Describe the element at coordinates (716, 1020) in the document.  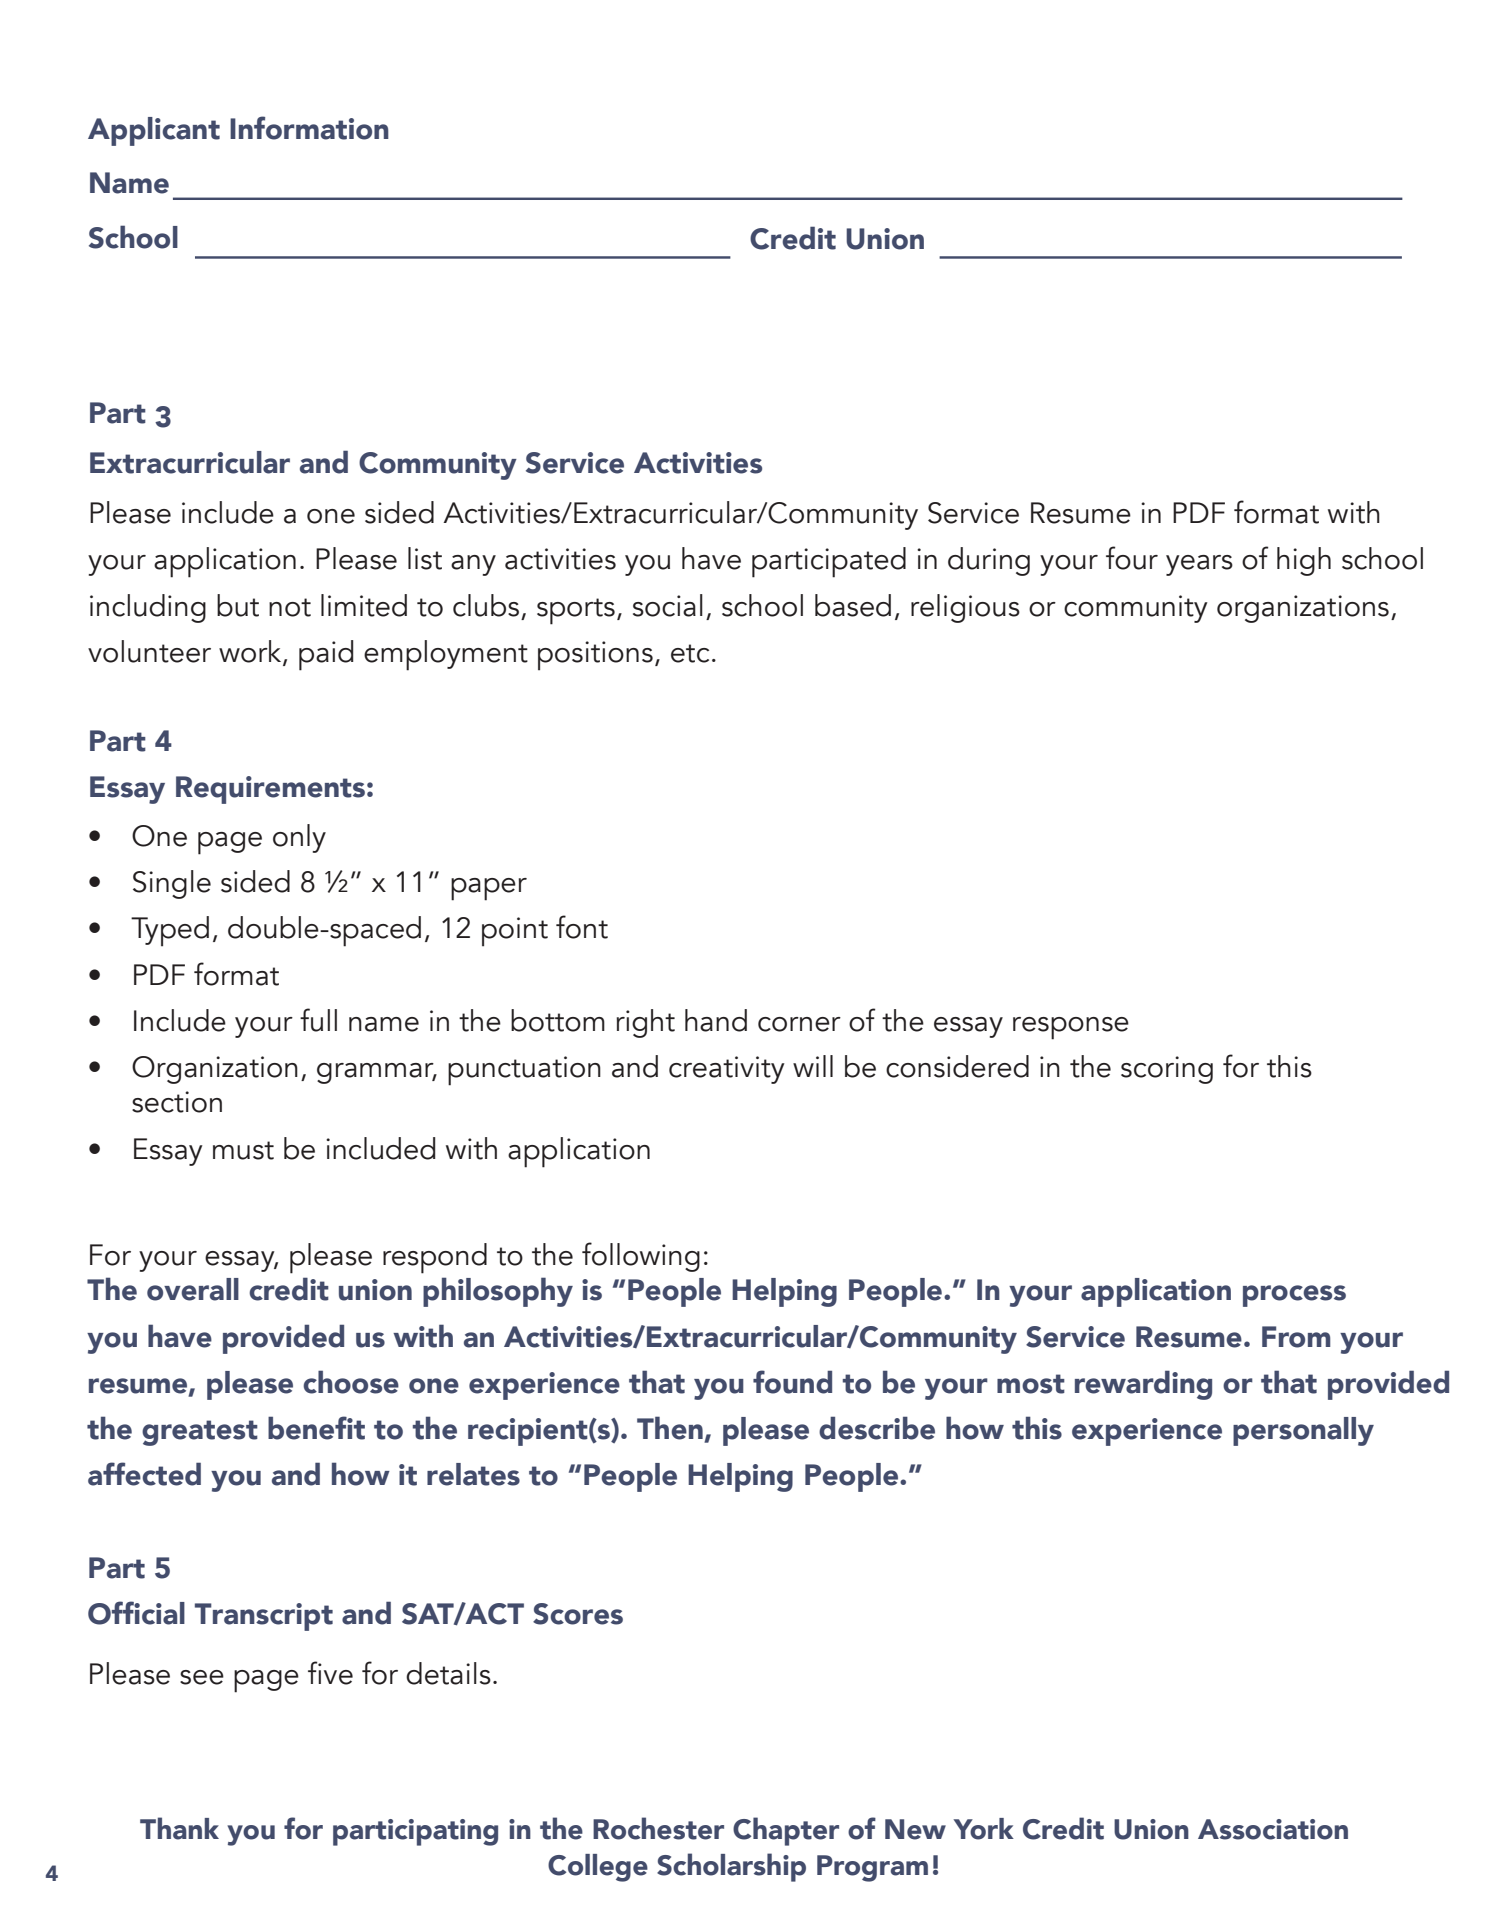
I see `hand` at that location.
